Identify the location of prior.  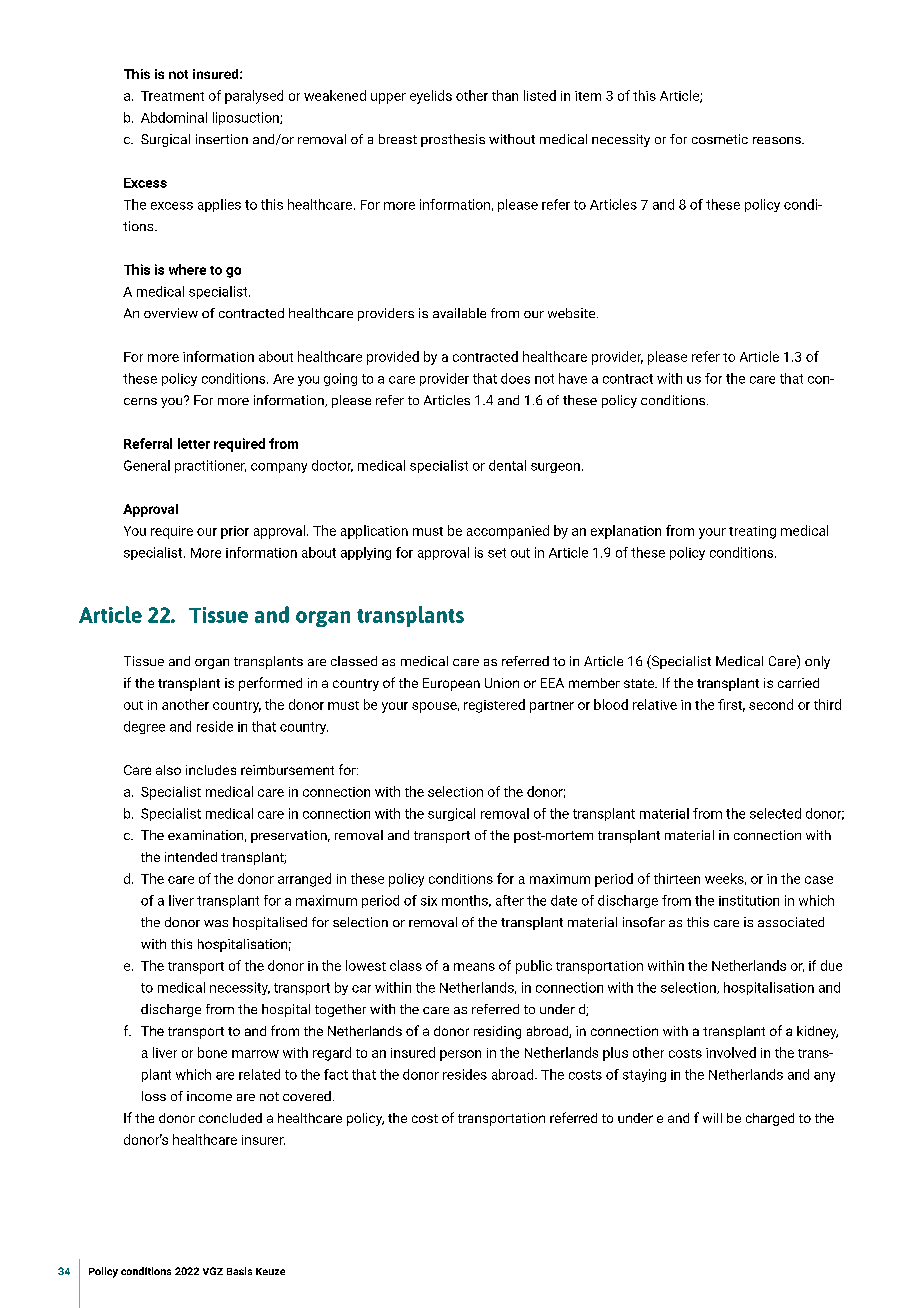
(235, 532).
